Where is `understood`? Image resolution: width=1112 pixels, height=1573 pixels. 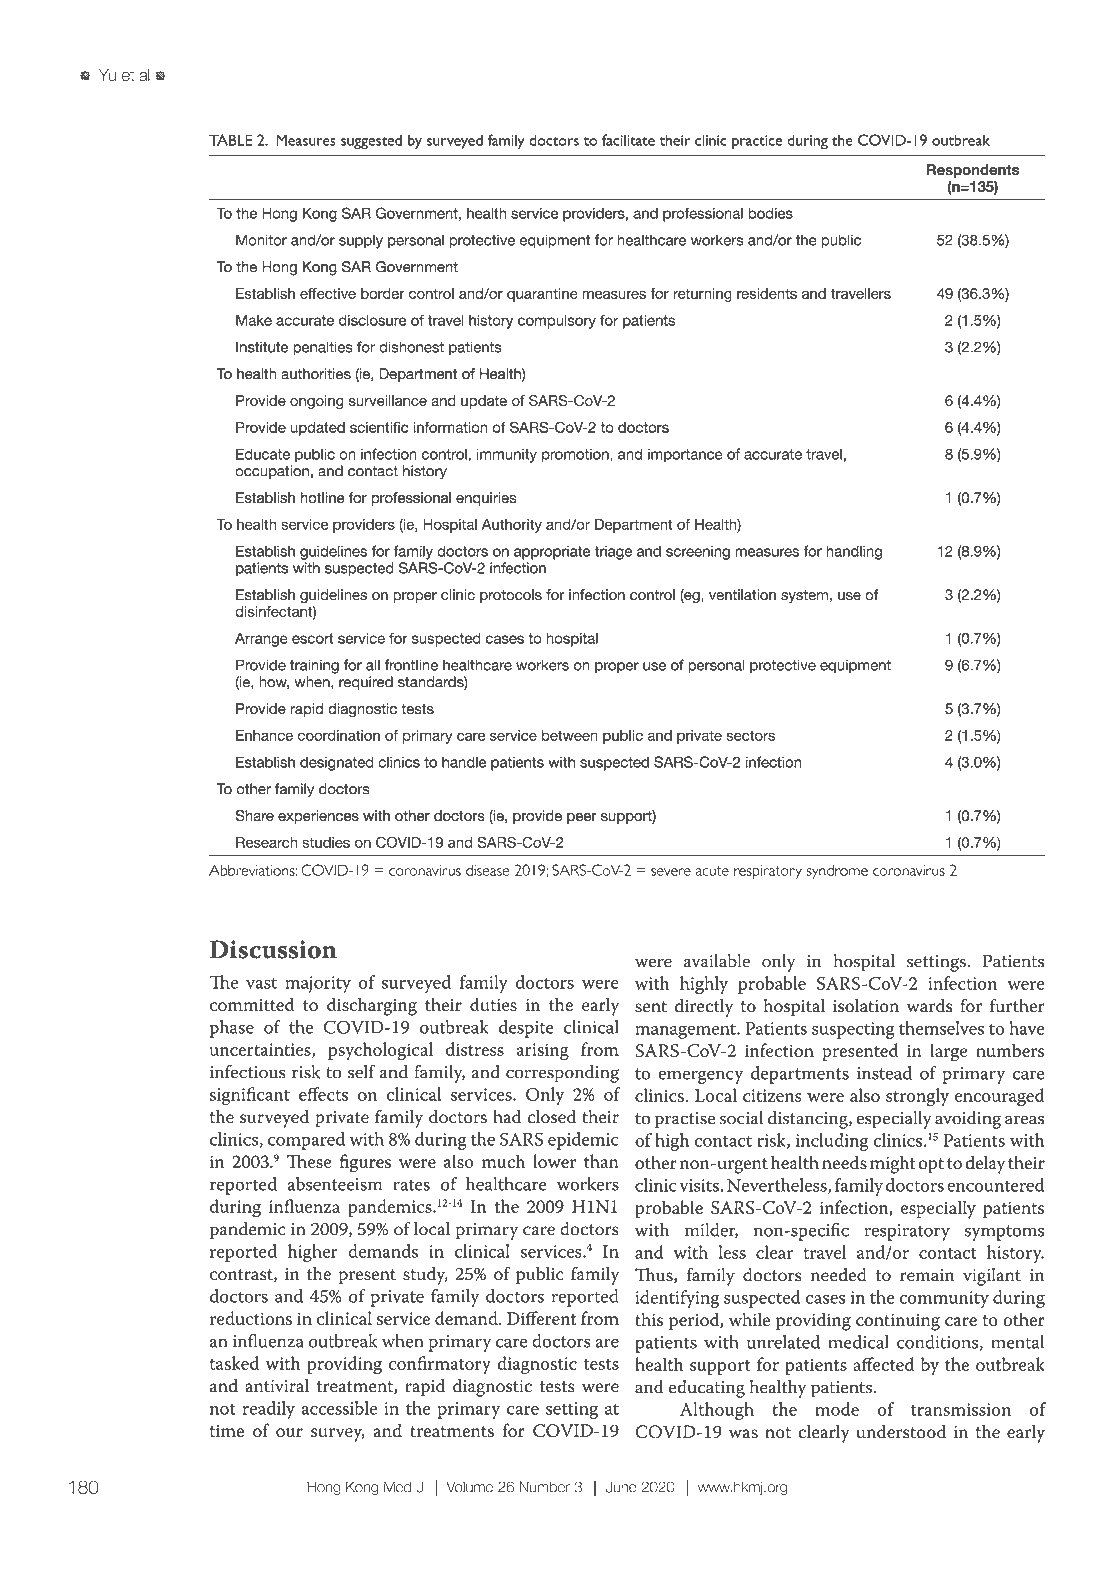
understood is located at coordinates (901, 1431).
